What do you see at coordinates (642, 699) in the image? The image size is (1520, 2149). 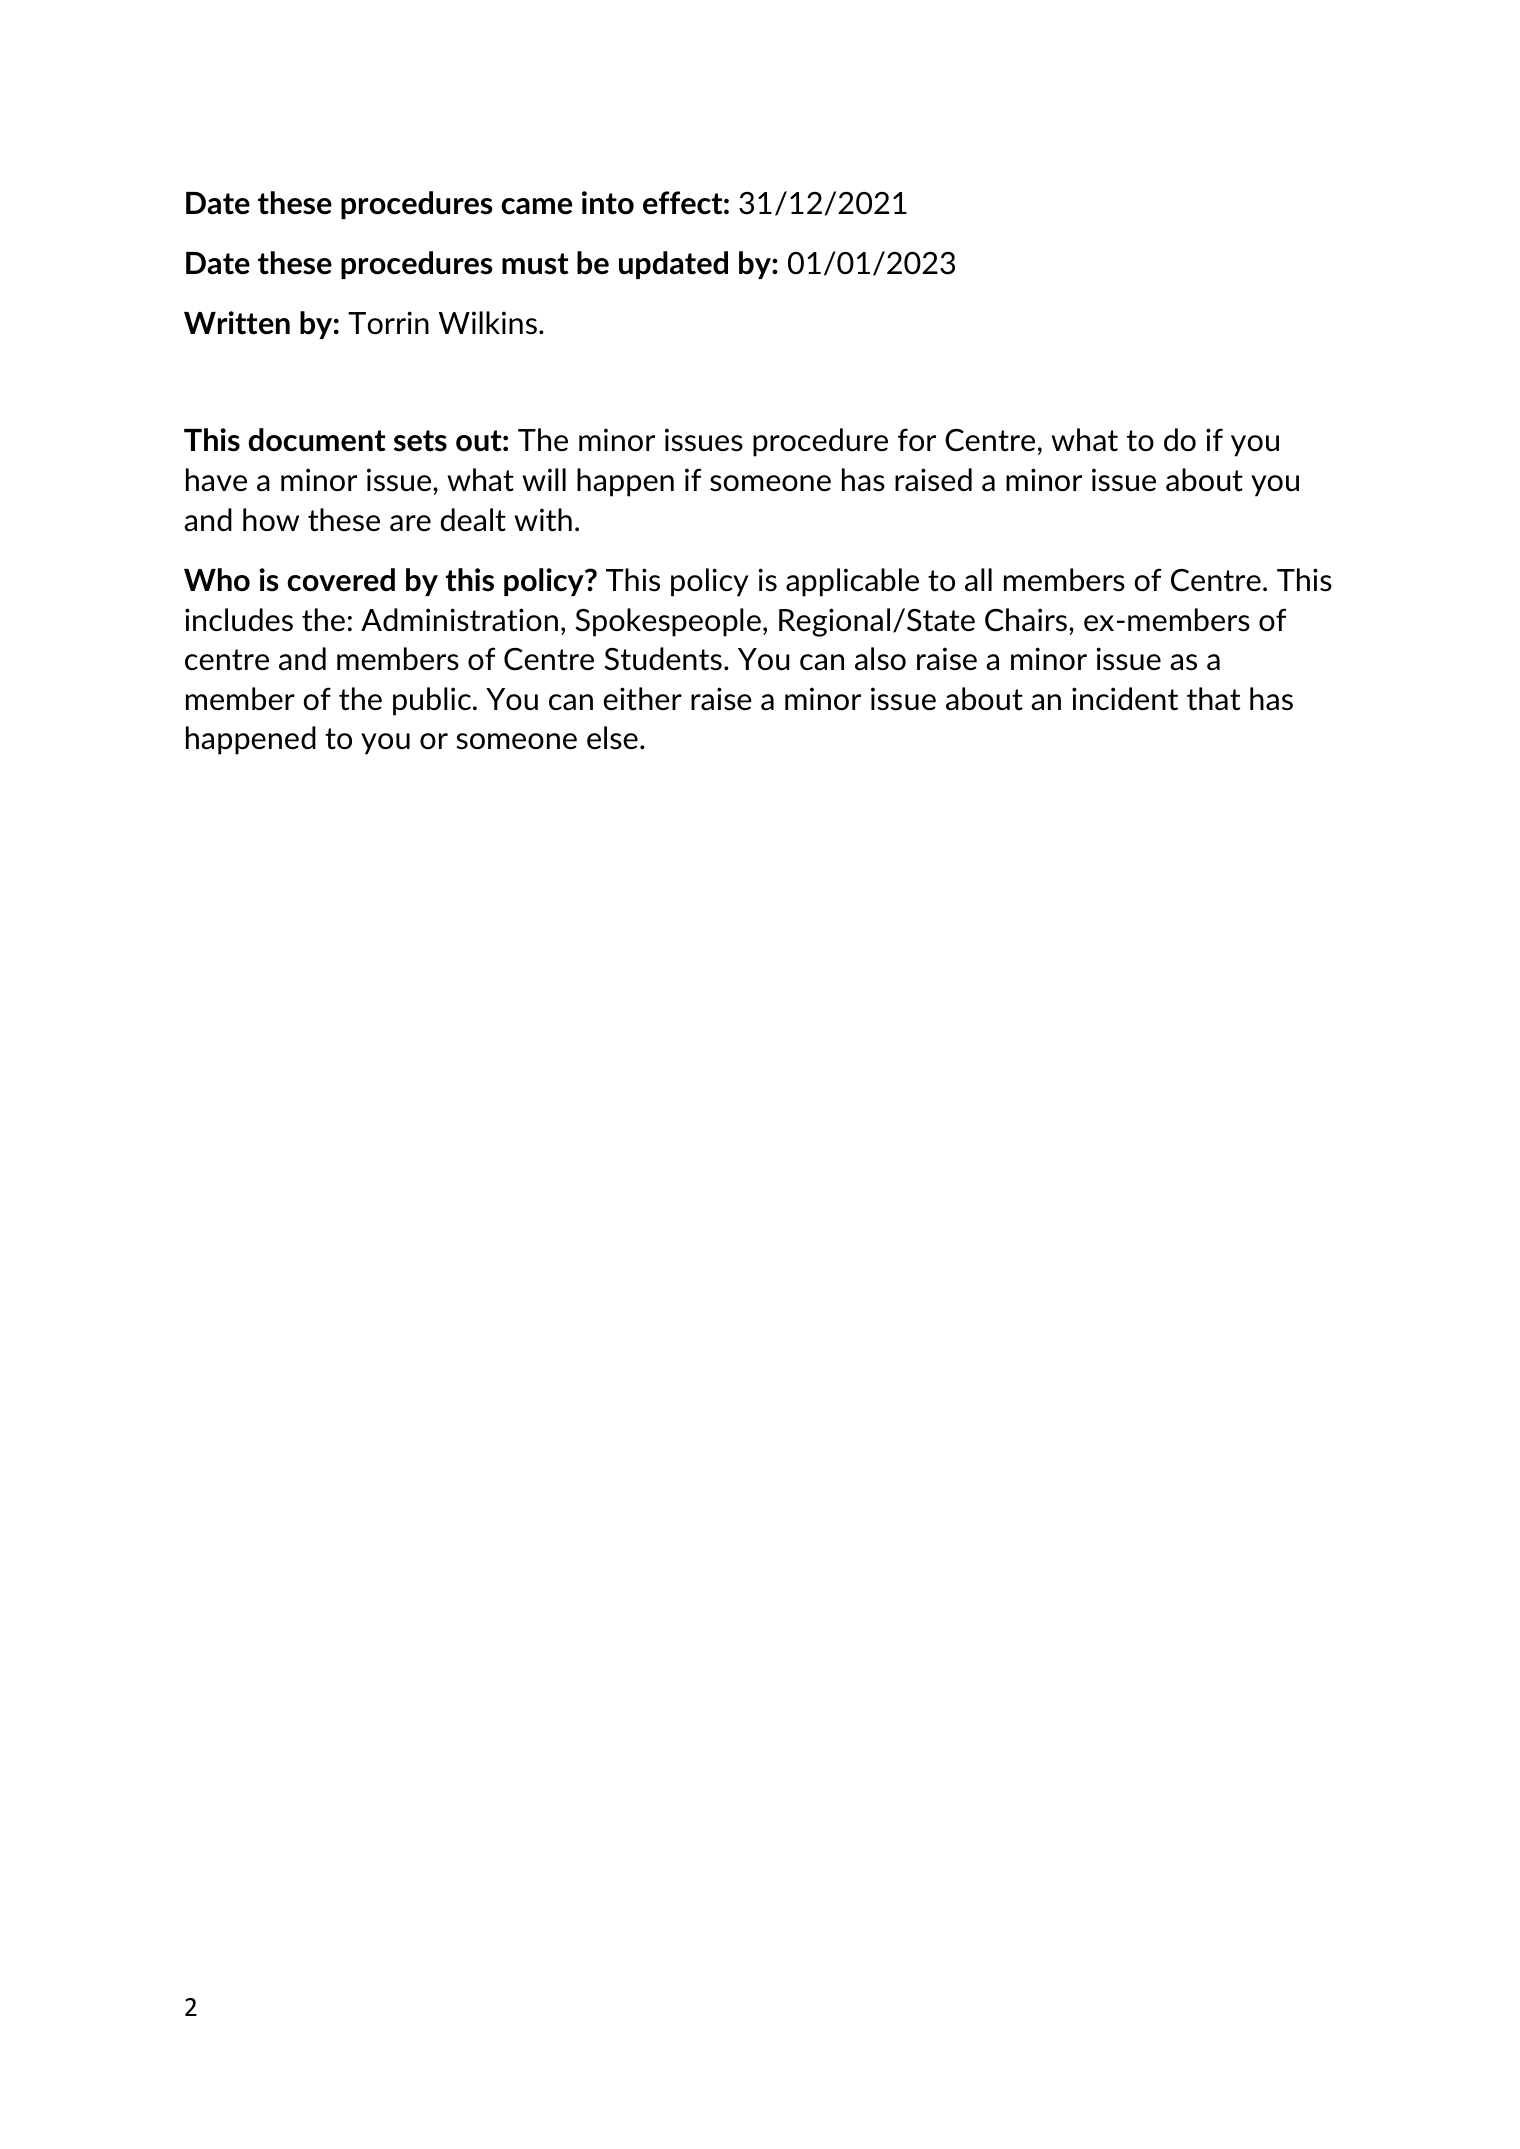 I see `either` at bounding box center [642, 699].
